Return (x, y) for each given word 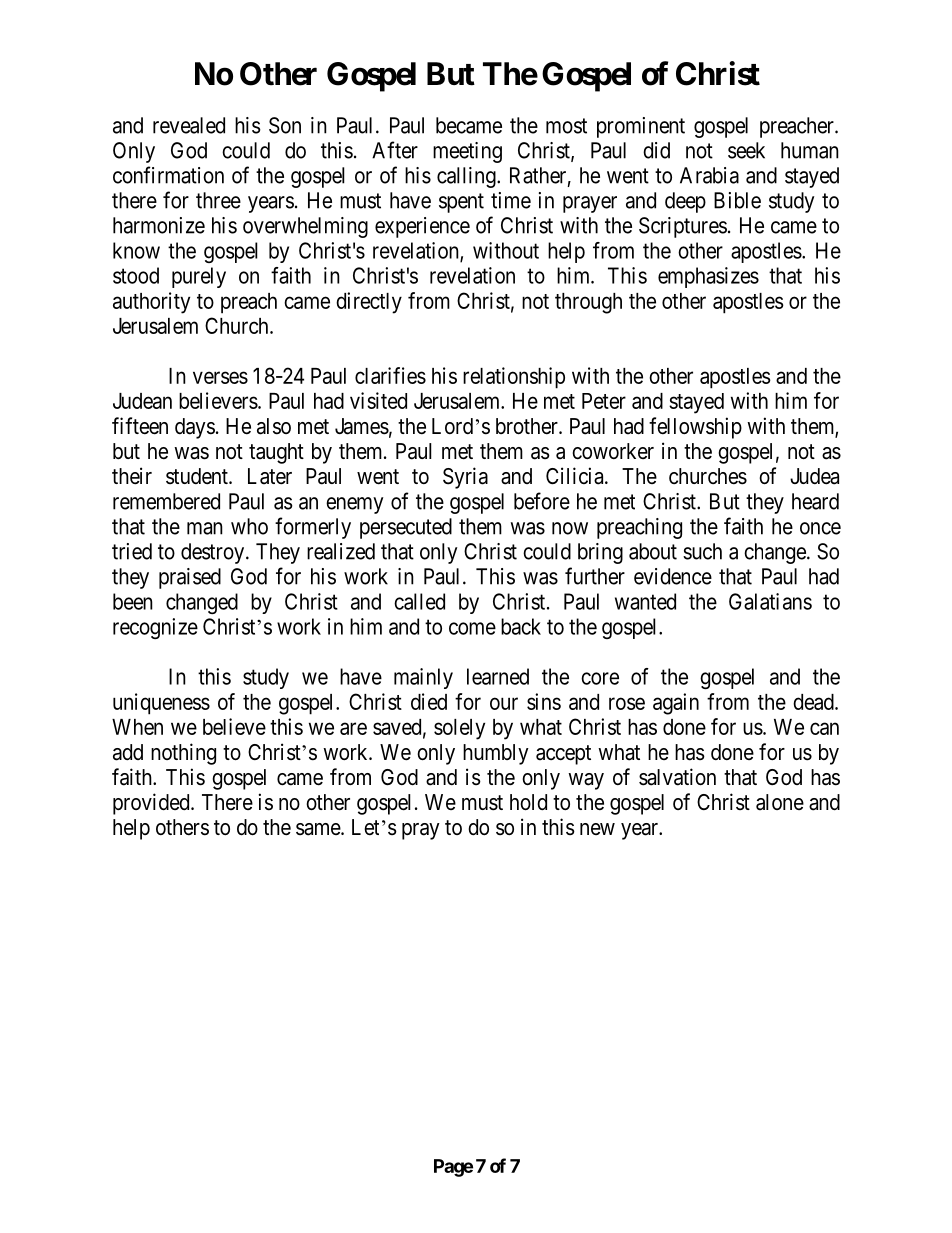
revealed (189, 125)
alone (780, 802)
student (198, 476)
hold (528, 802)
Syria (465, 478)
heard (815, 501)
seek (746, 150)
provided (152, 804)
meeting (467, 152)
